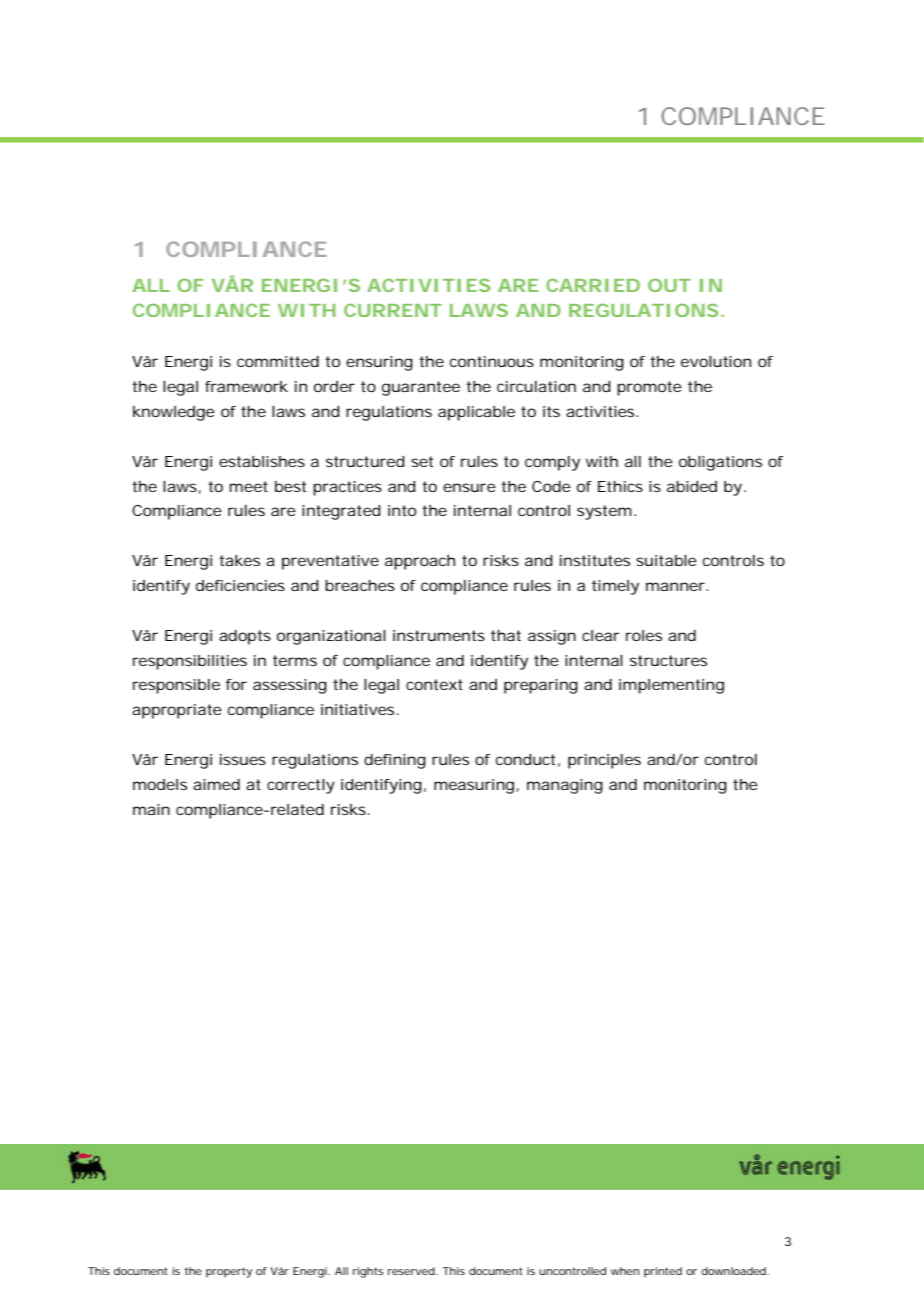 This page has height=1308, width=924. What do you see at coordinates (565, 786) in the page?
I see `managing` at bounding box center [565, 786].
